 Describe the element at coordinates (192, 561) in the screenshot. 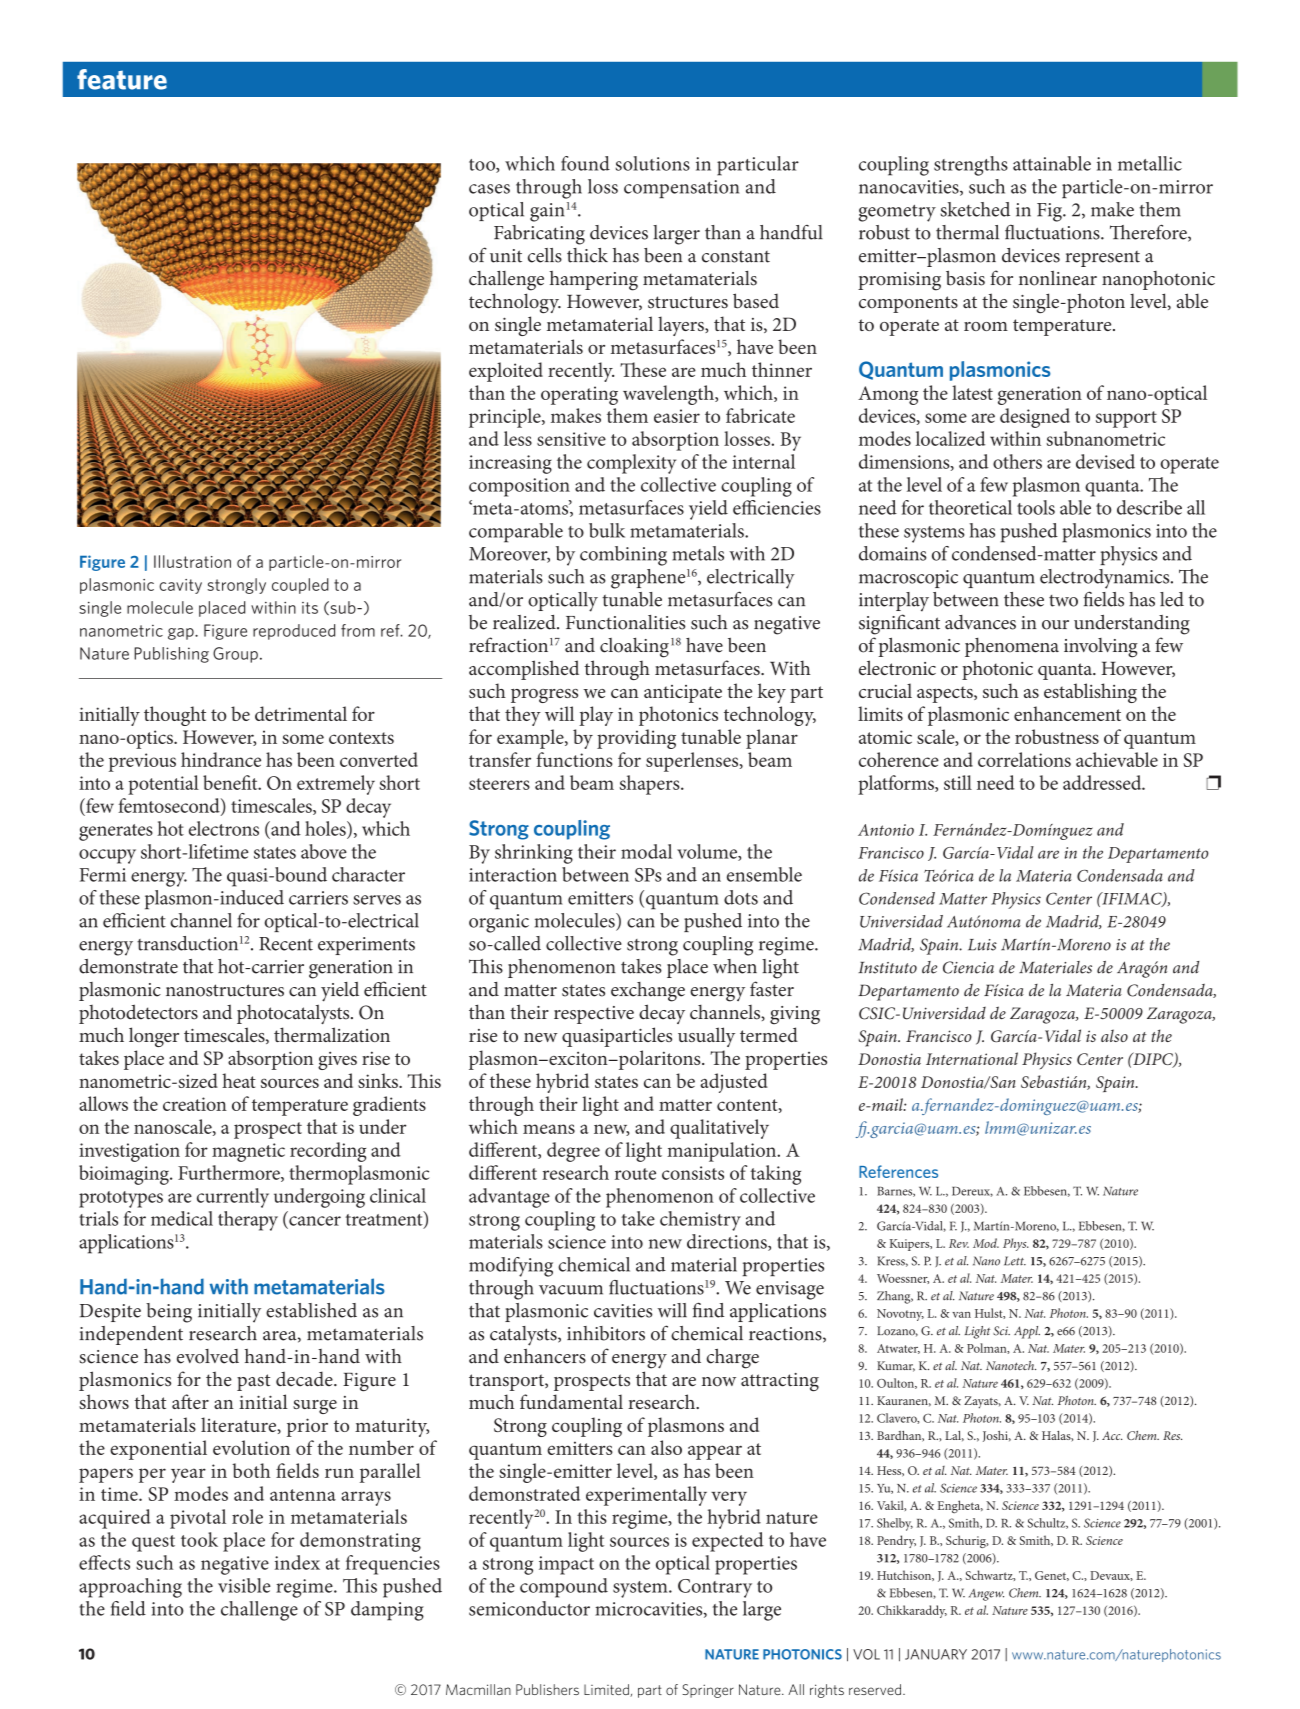

I see `Illustration` at that location.
